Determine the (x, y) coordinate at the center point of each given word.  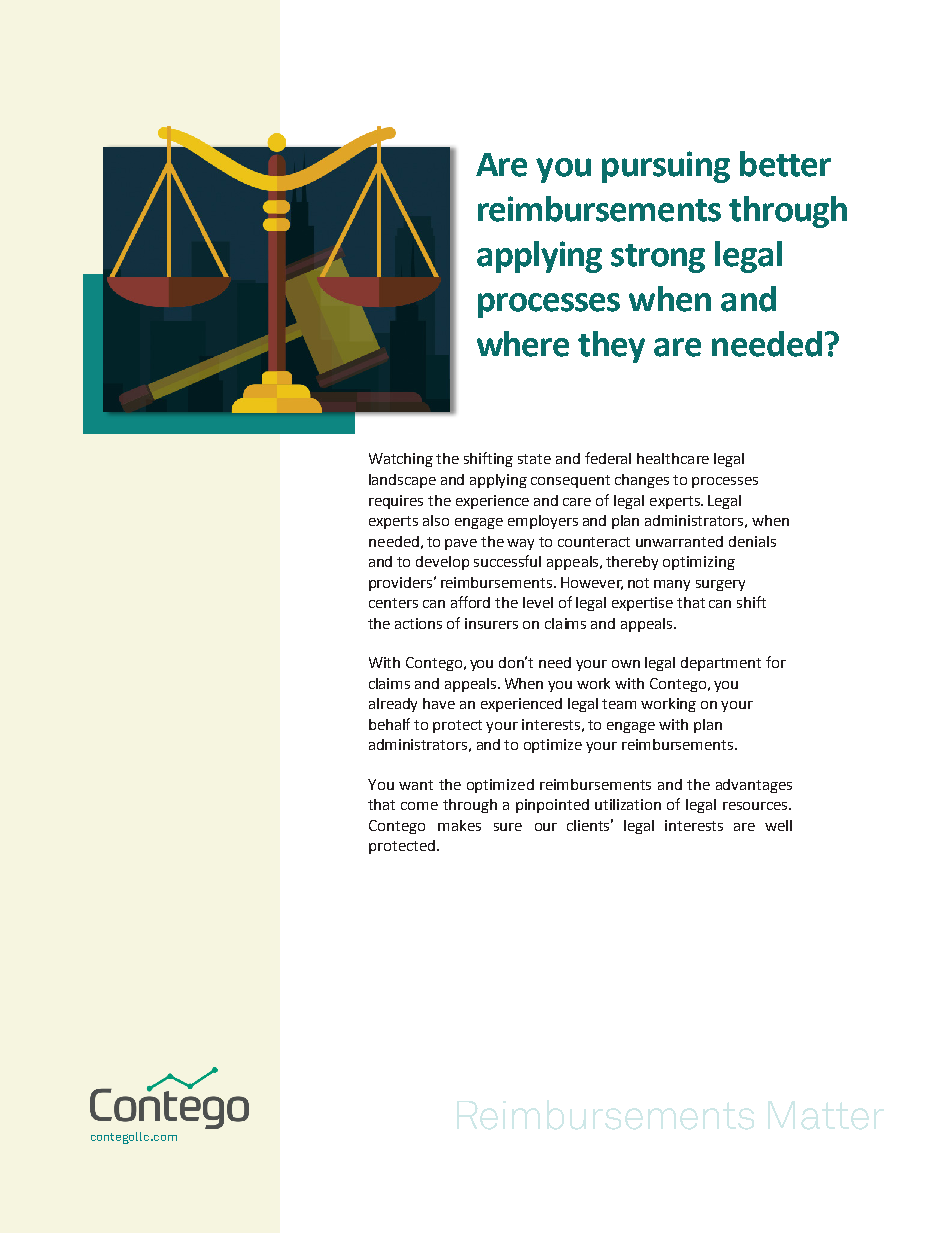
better (785, 164)
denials (752, 541)
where (523, 344)
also (436, 520)
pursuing (666, 167)
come (419, 806)
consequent (570, 481)
